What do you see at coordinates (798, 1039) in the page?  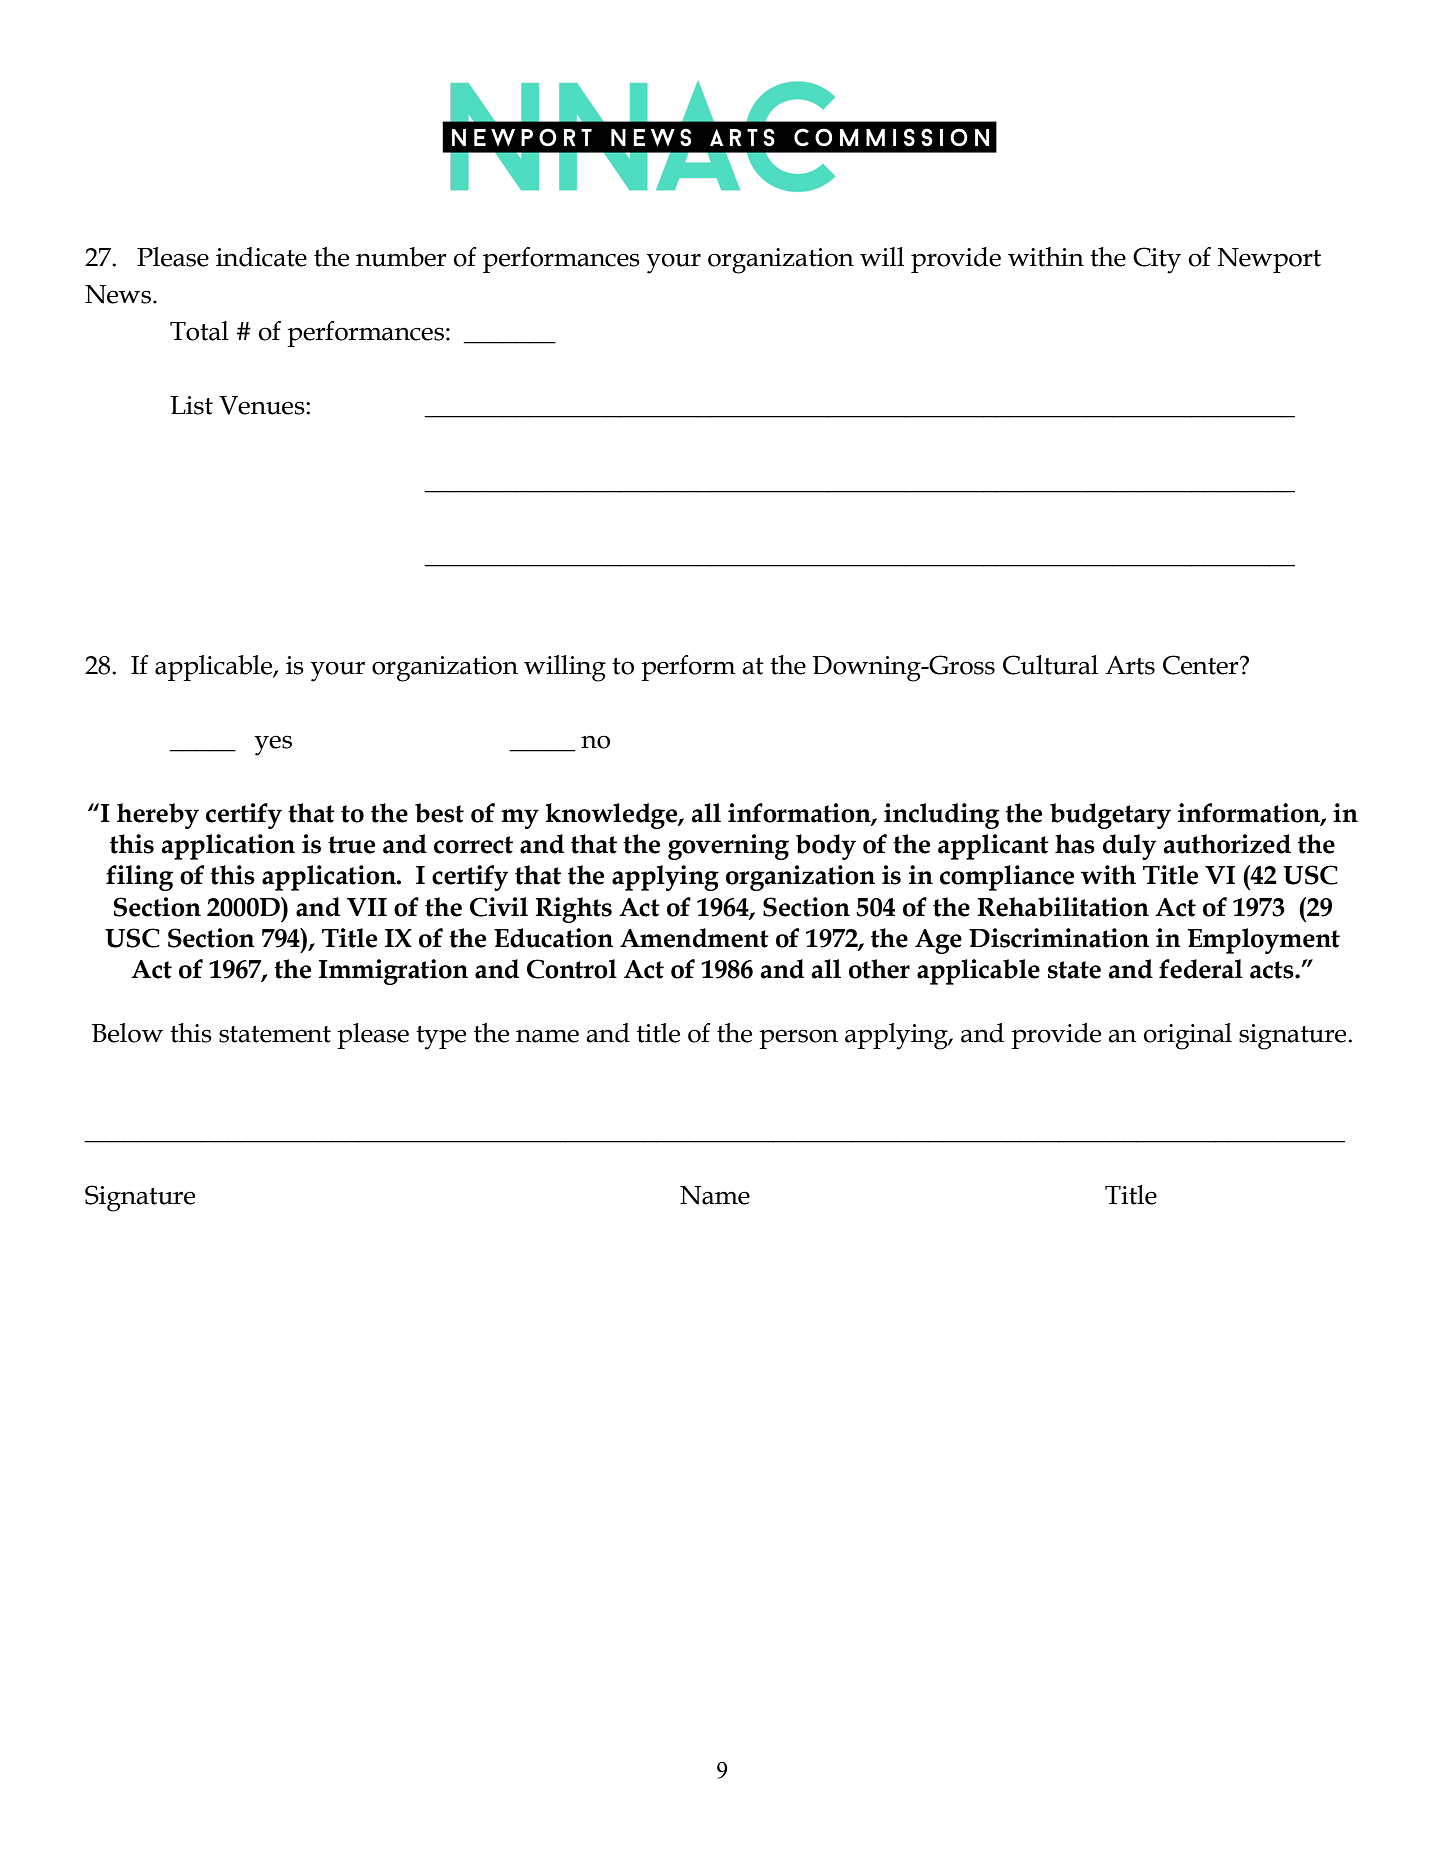 I see `person` at bounding box center [798, 1039].
